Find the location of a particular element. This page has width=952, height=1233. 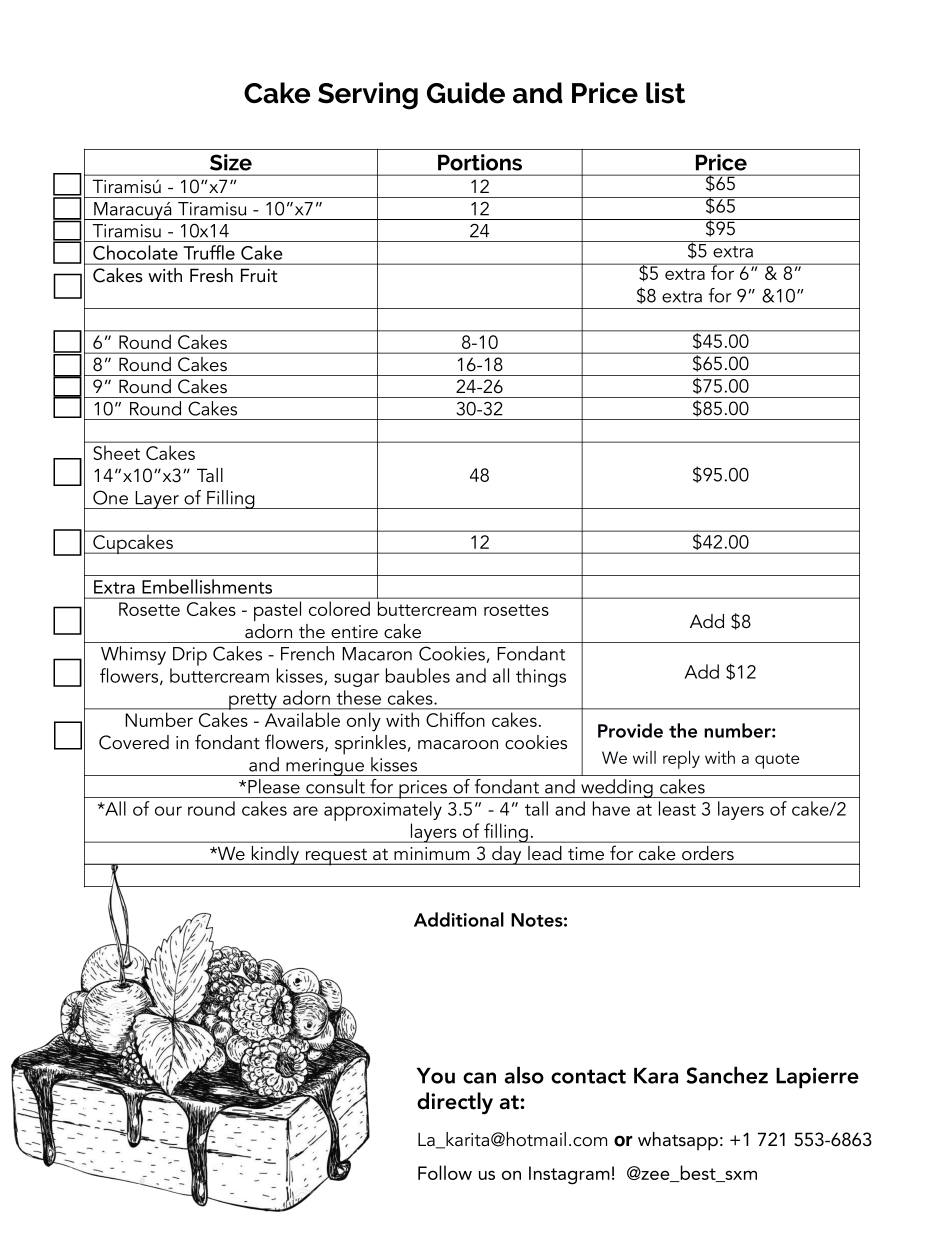

list is located at coordinates (665, 93).
